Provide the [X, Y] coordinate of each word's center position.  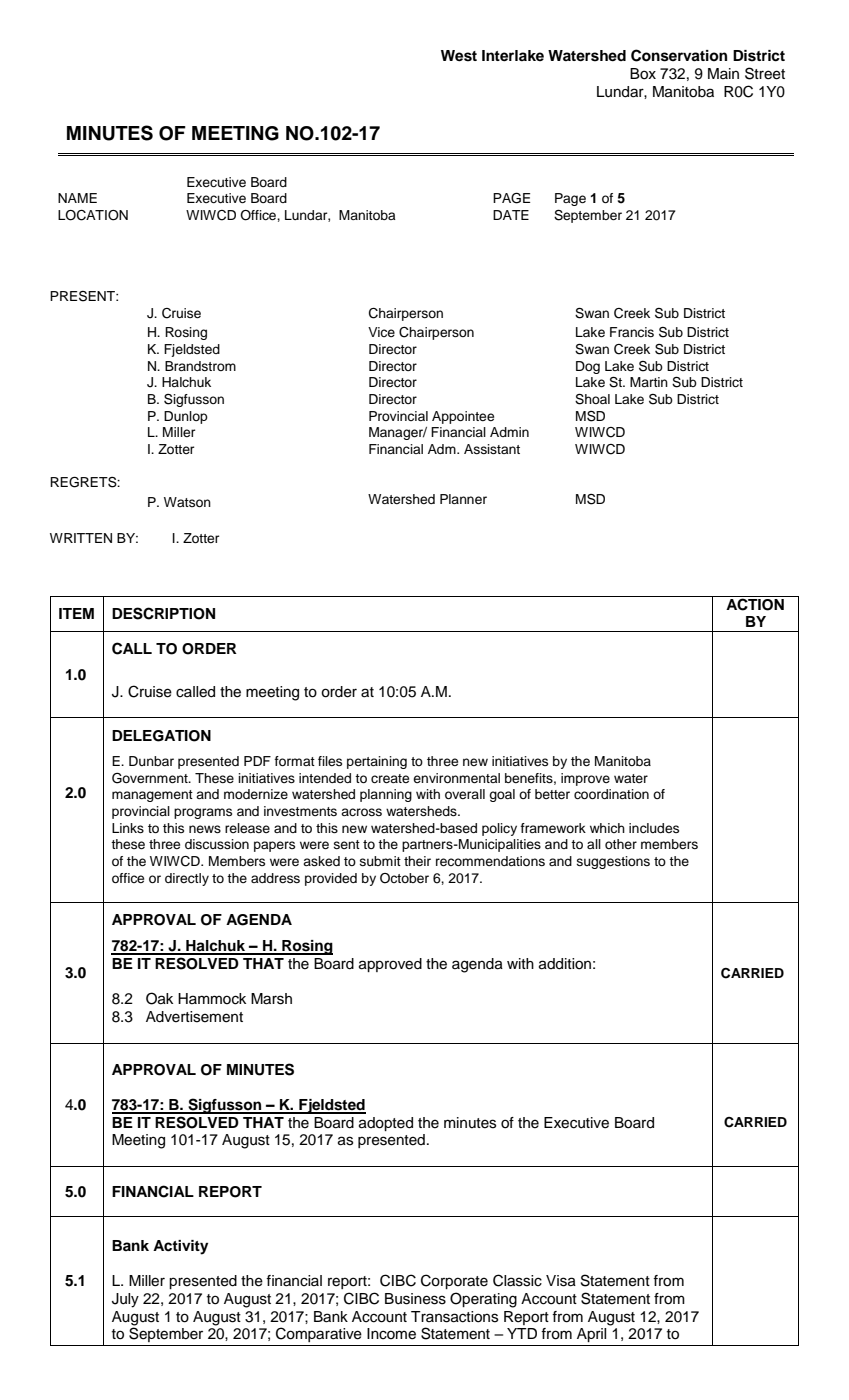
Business [415, 1299]
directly [187, 879]
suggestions [613, 862]
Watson [187, 502]
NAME [77, 198]
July [125, 1300]
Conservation [679, 55]
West [459, 56]
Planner [463, 499]
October [404, 878]
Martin [649, 382]
